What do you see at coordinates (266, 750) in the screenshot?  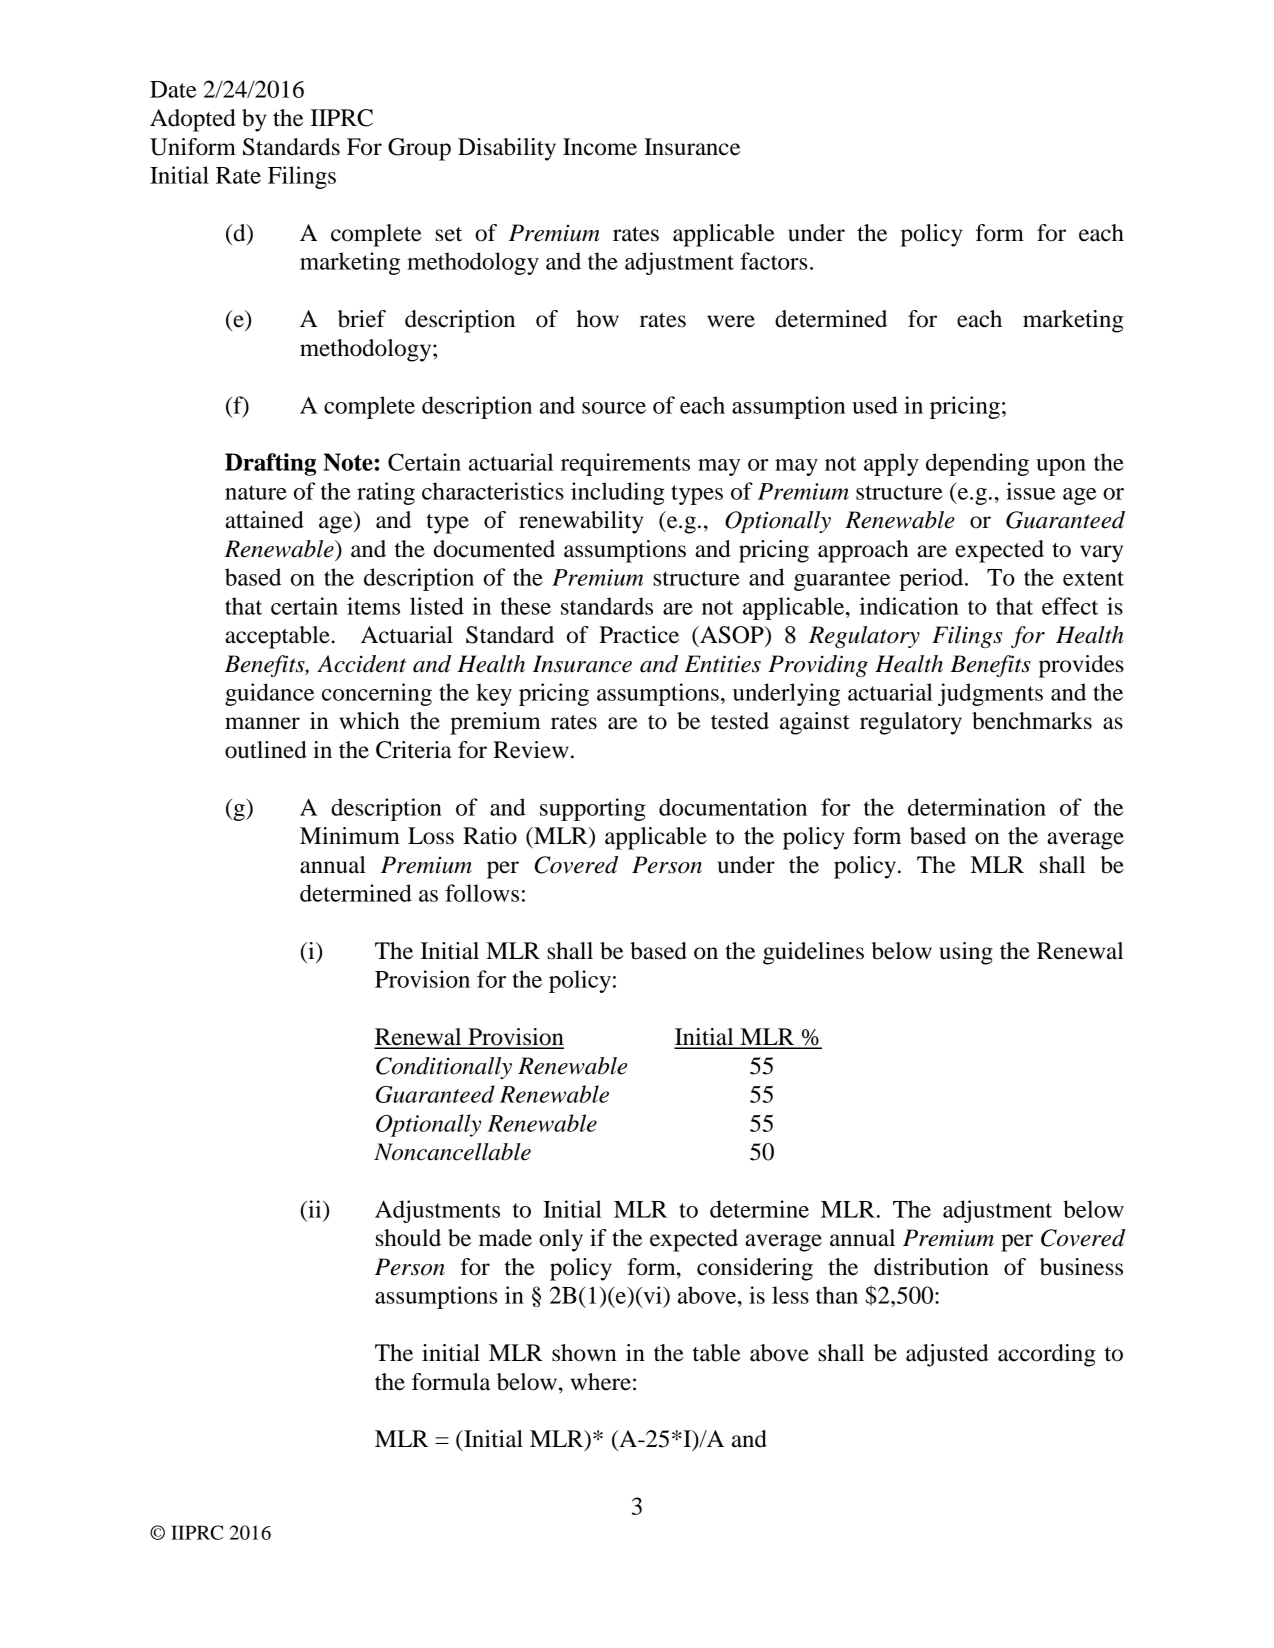 I see `outlined` at bounding box center [266, 750].
